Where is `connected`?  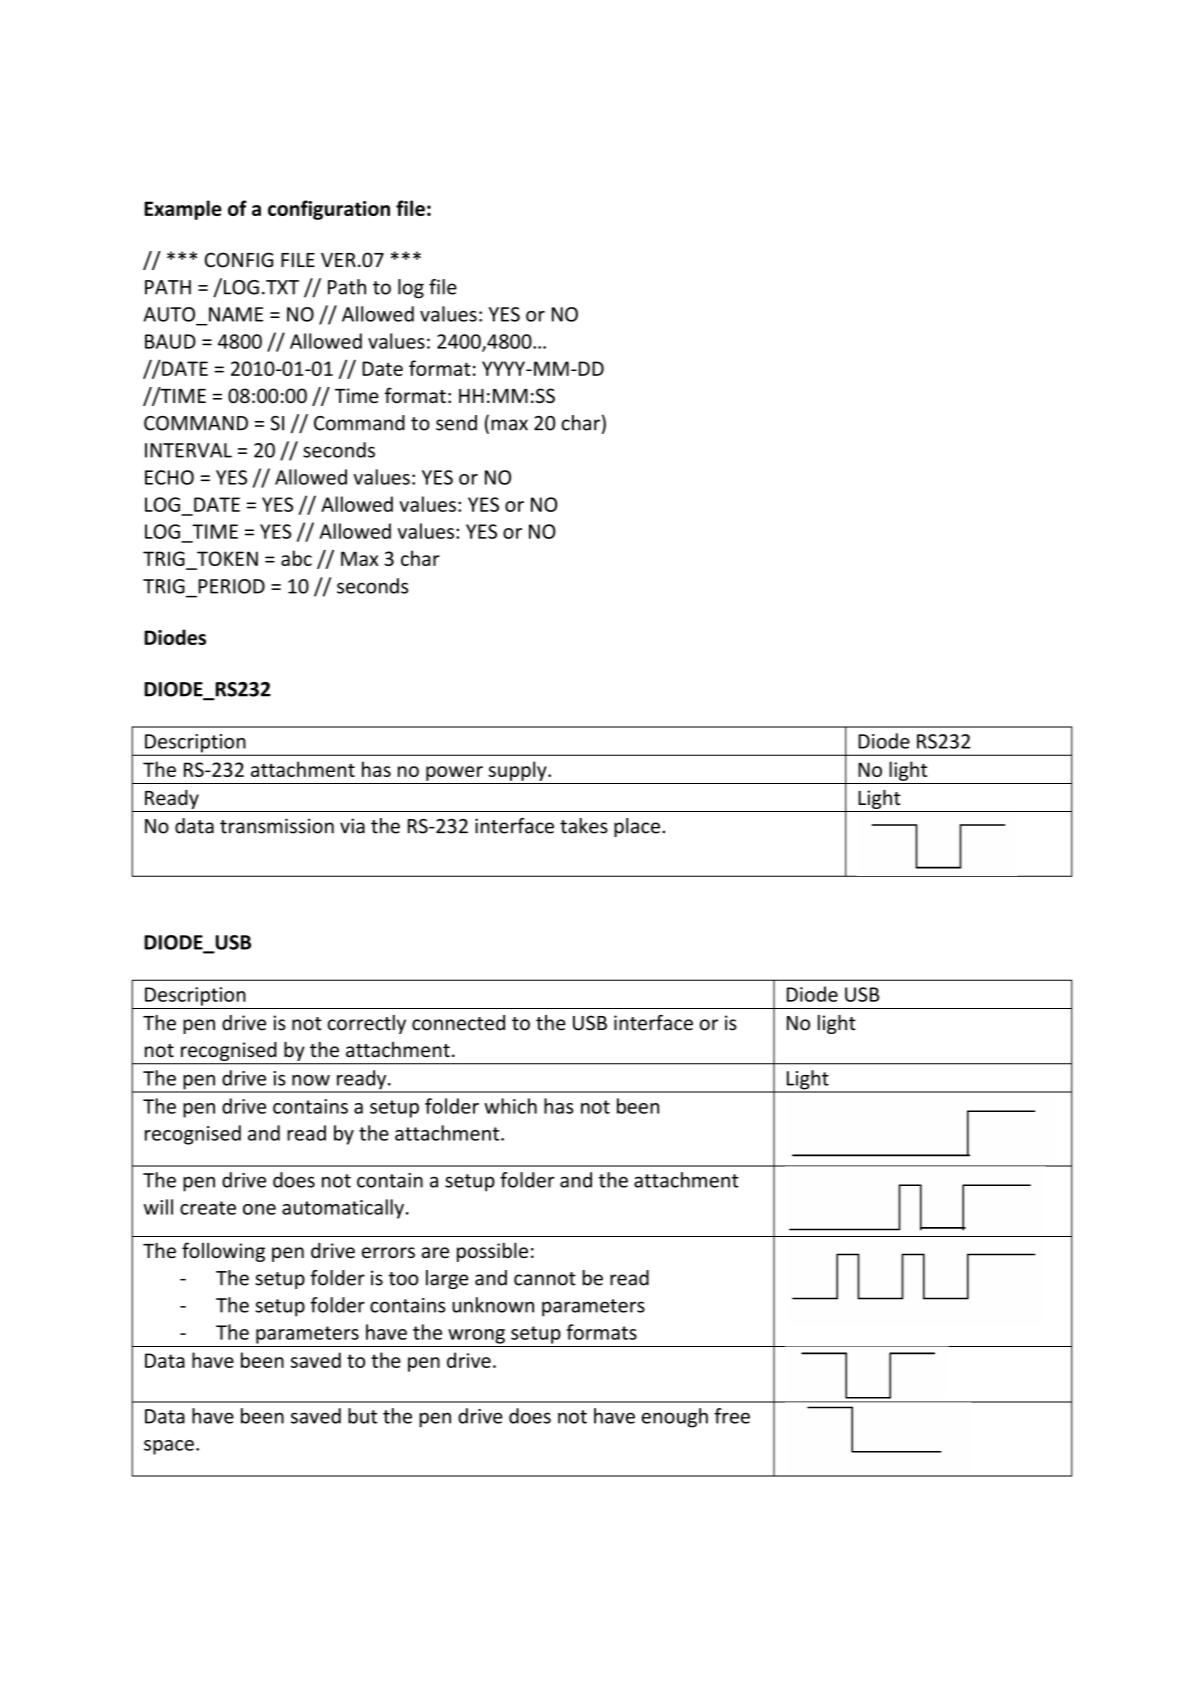 connected is located at coordinates (458, 1023).
